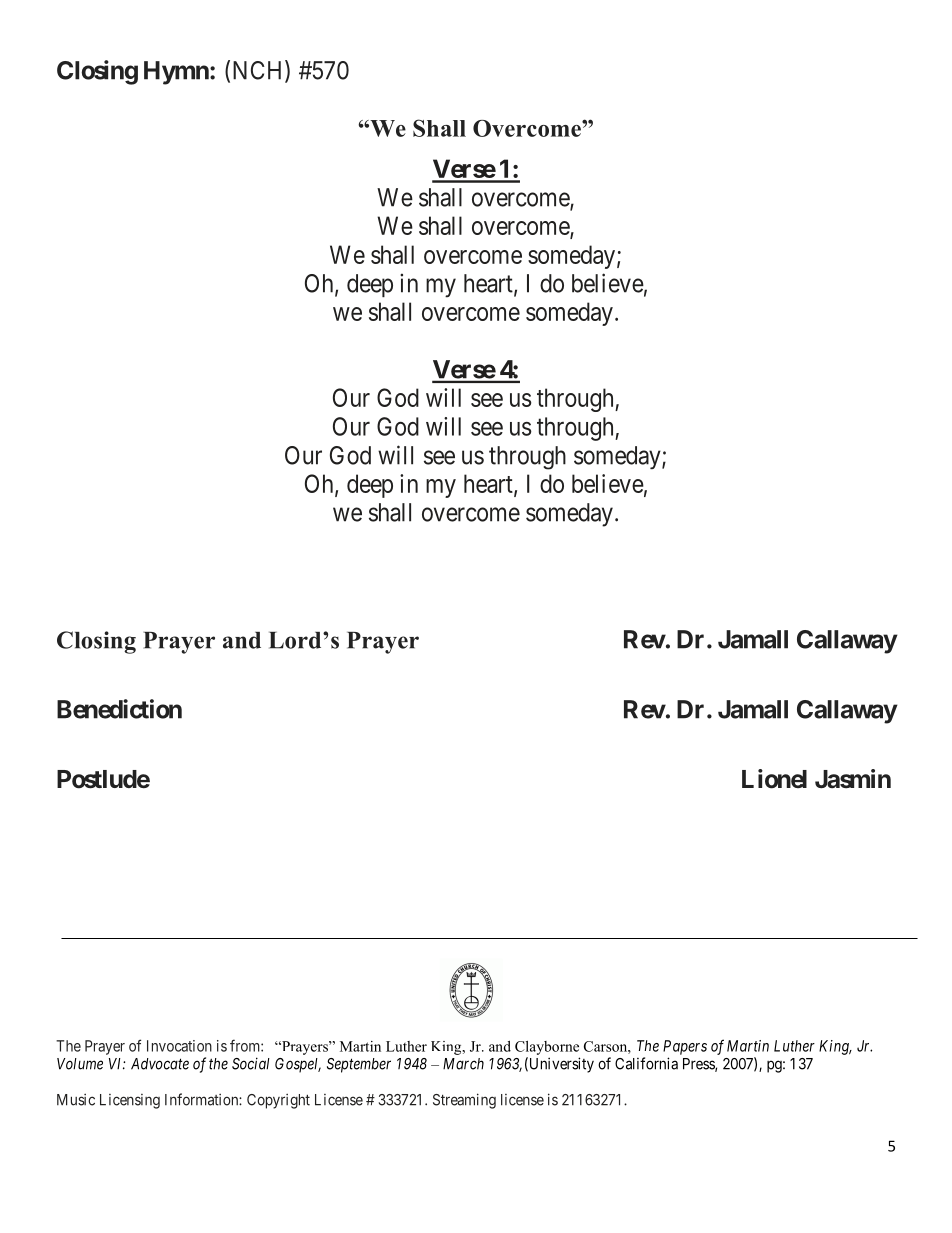  I want to click on Papers, so click(685, 1047).
